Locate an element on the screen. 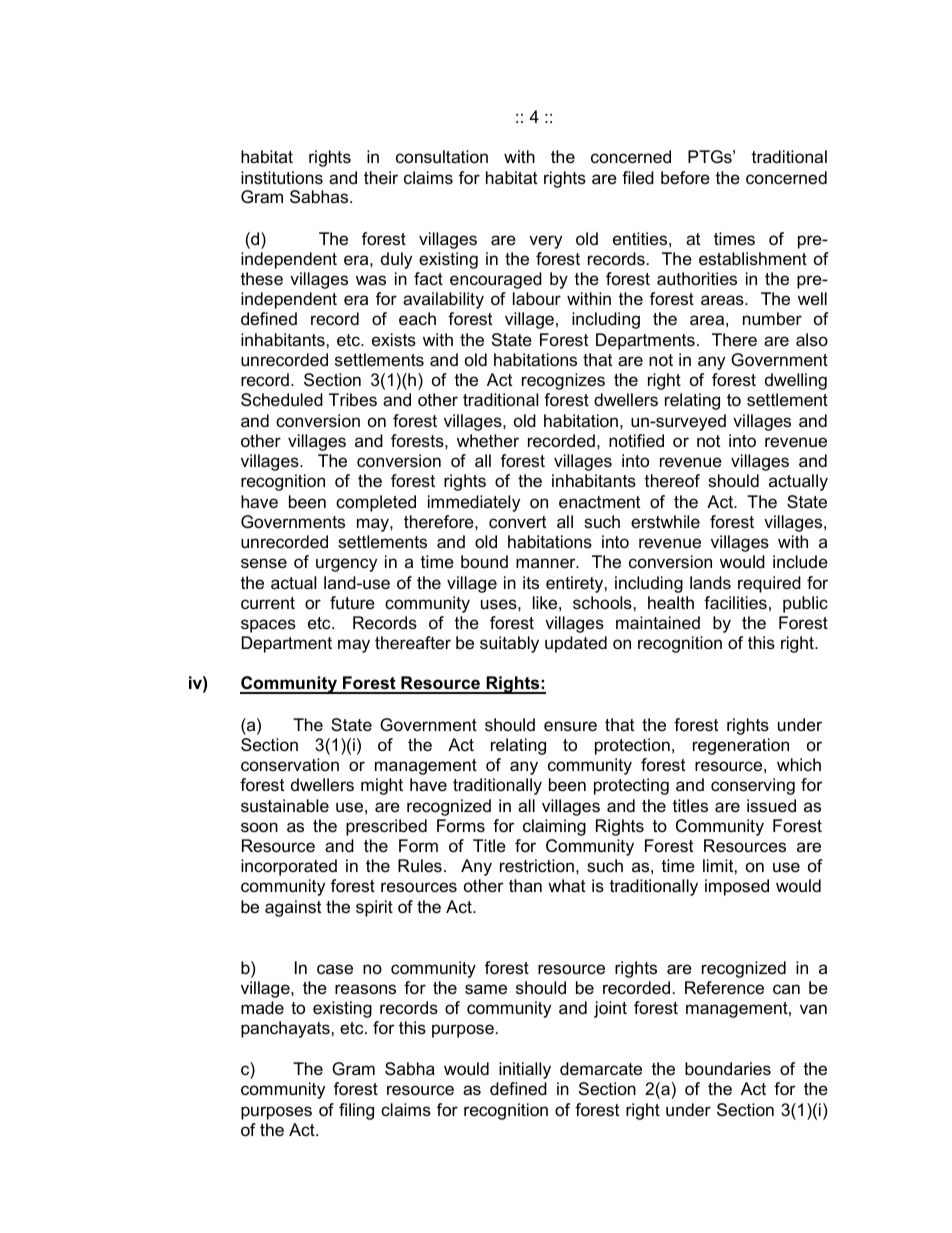 Image resolution: width=952 pixels, height=1233 pixels. conserving is located at coordinates (753, 786).
